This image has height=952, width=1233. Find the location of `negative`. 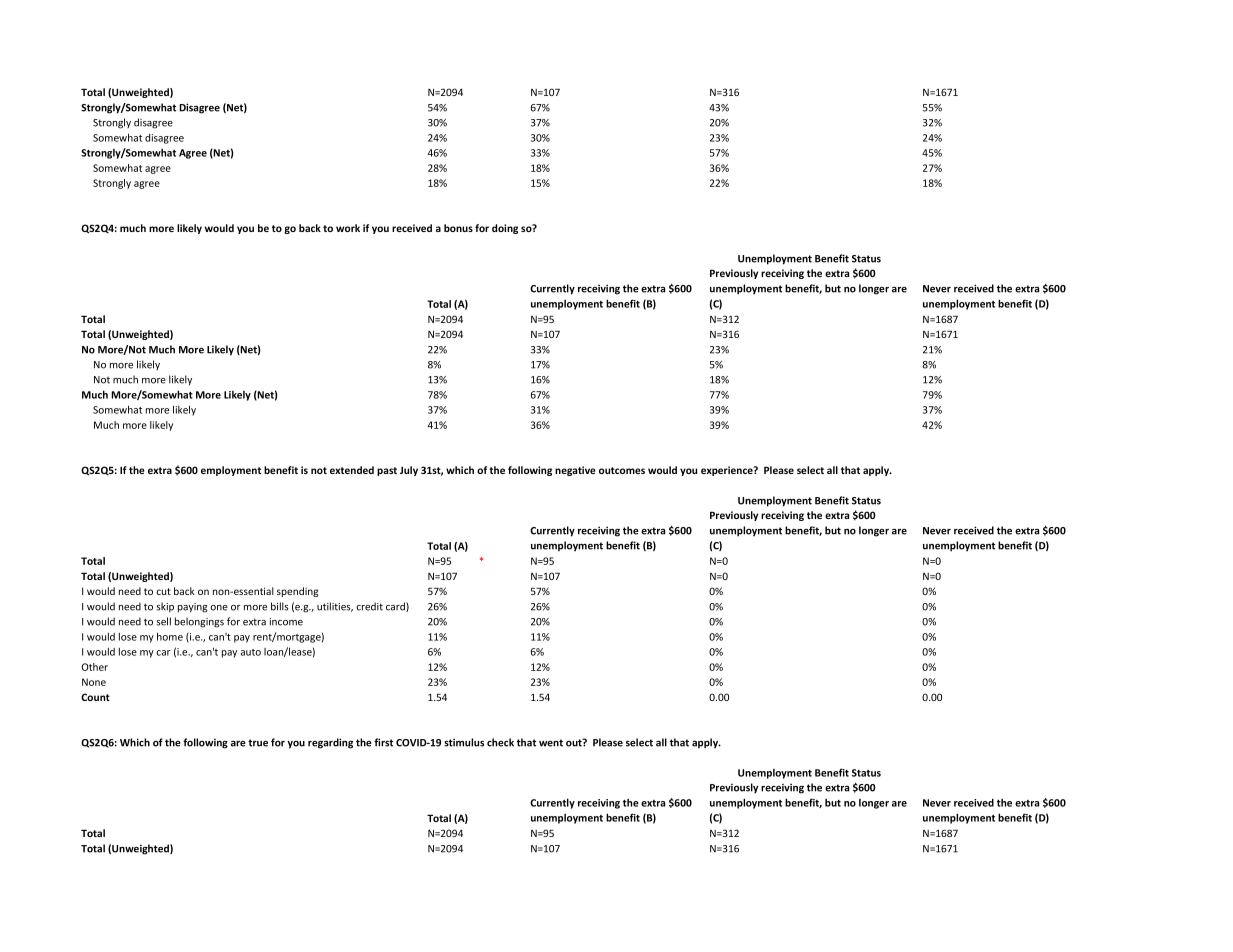

negative is located at coordinates (575, 471).
